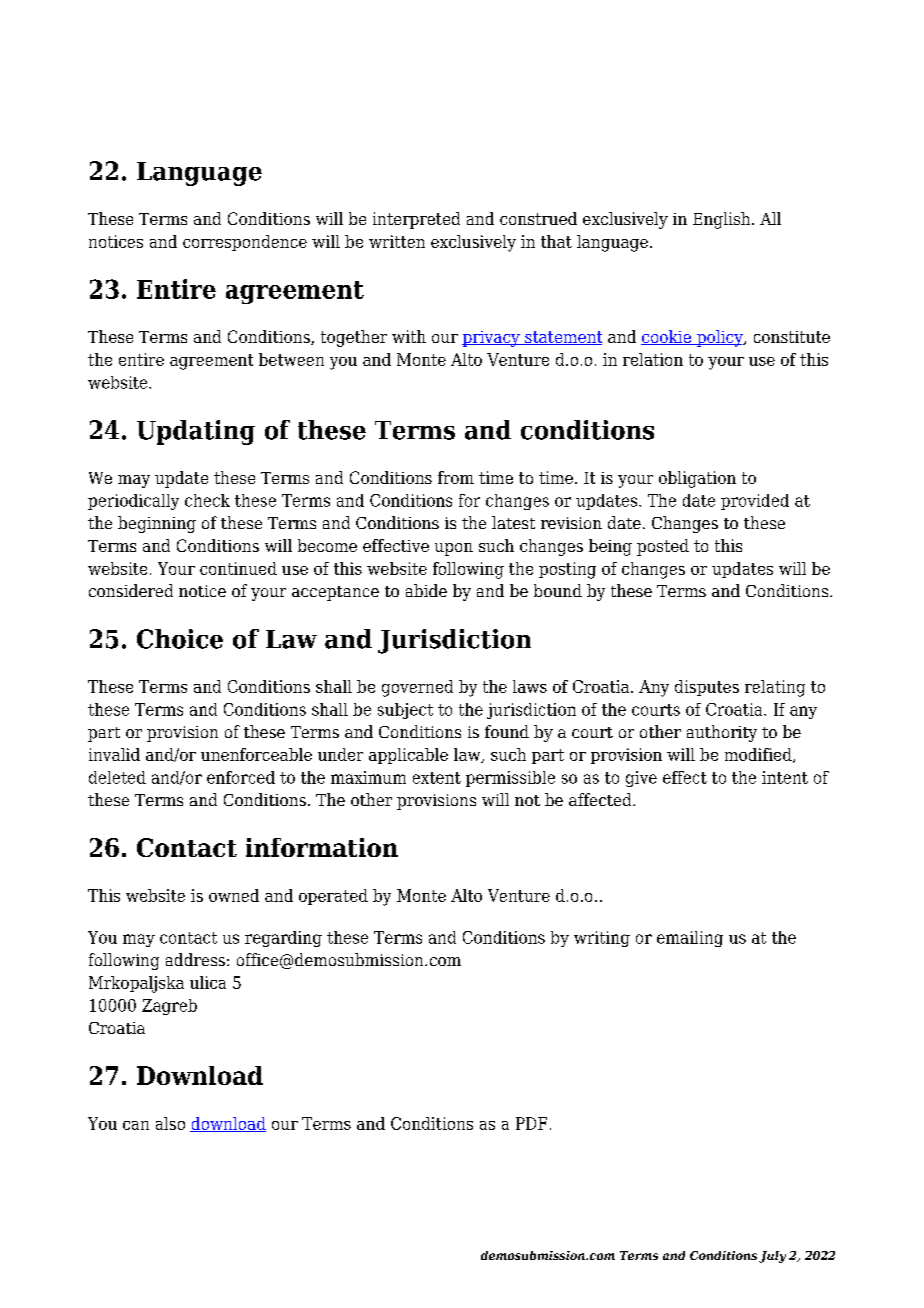  What do you see at coordinates (416, 220) in the image?
I see `interpreted` at bounding box center [416, 220].
